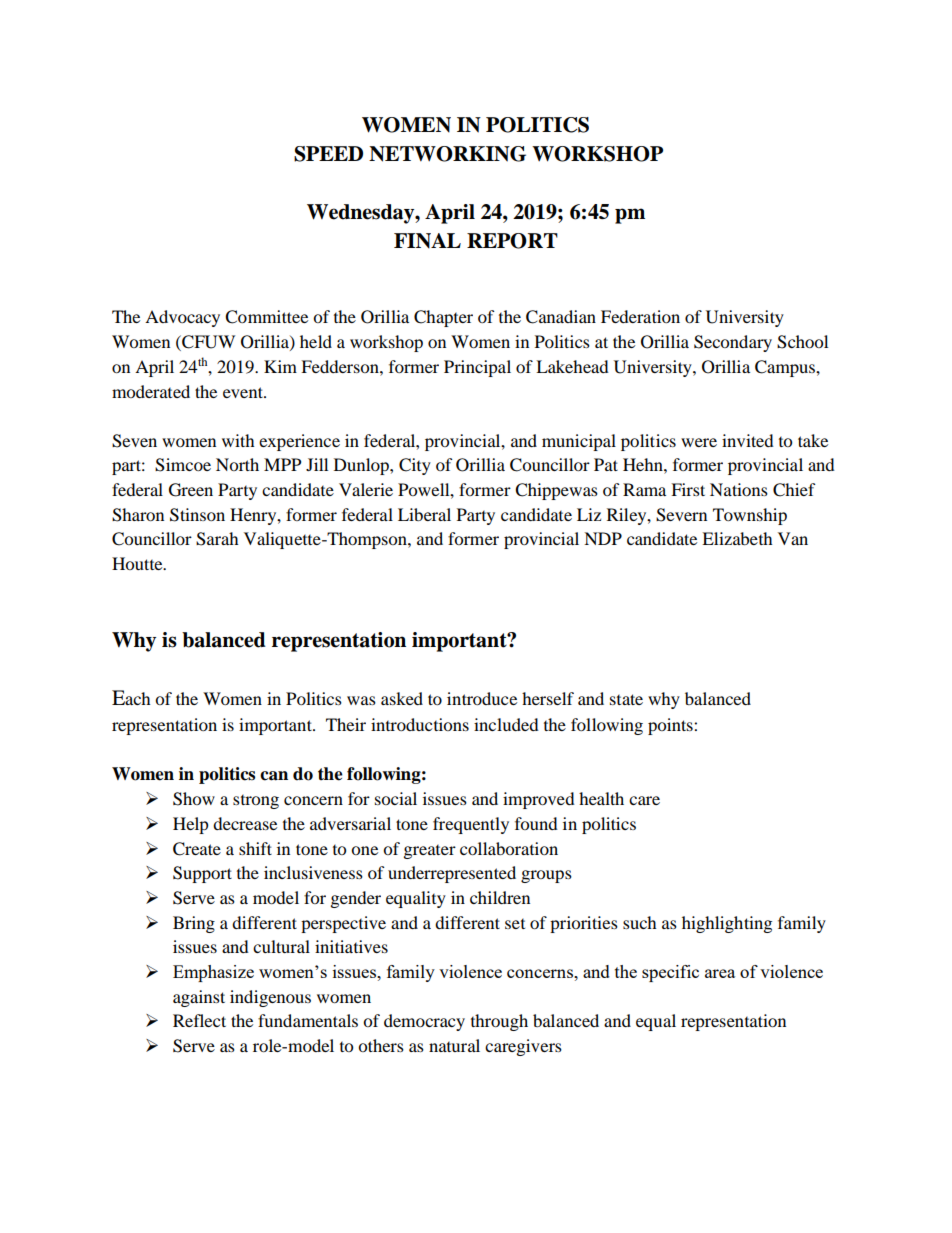 The image size is (952, 1233). What do you see at coordinates (424, 514) in the screenshot?
I see `Liberal` at bounding box center [424, 514].
